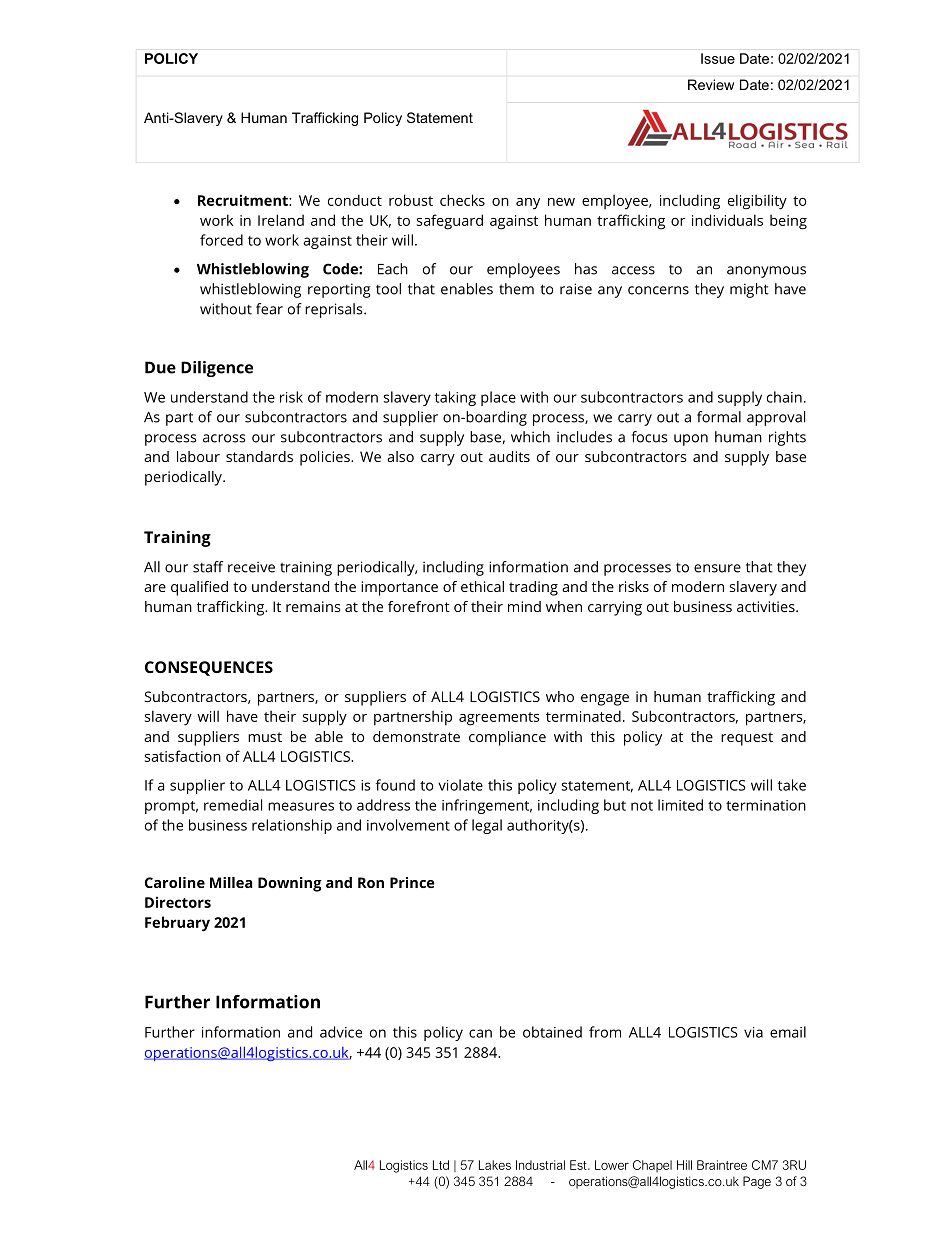 The width and height of the image is (952, 1233). Describe the element at coordinates (462, 200) in the image. I see `checks` at that location.
